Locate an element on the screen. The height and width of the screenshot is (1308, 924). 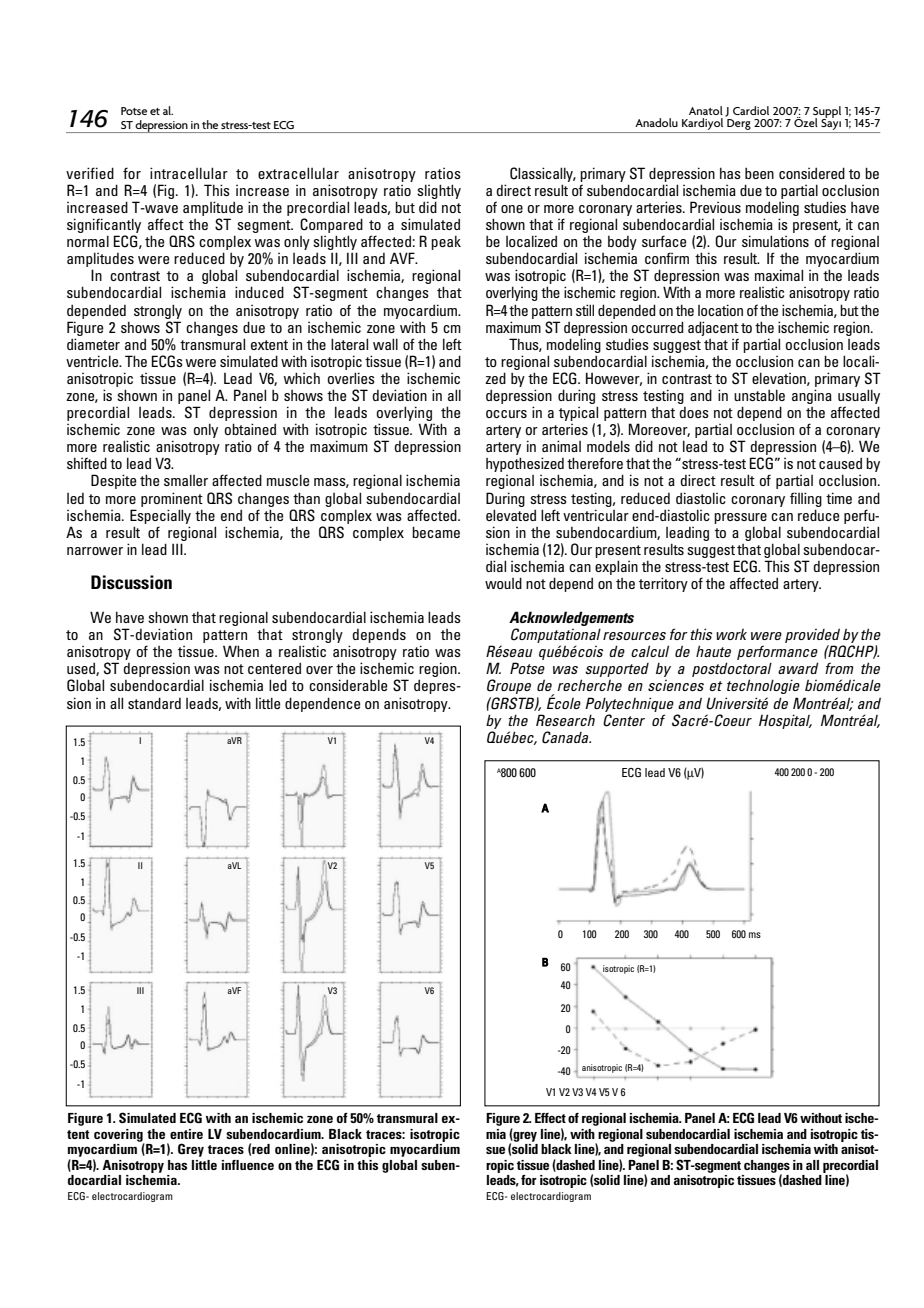
filling is located at coordinates (806, 499).
